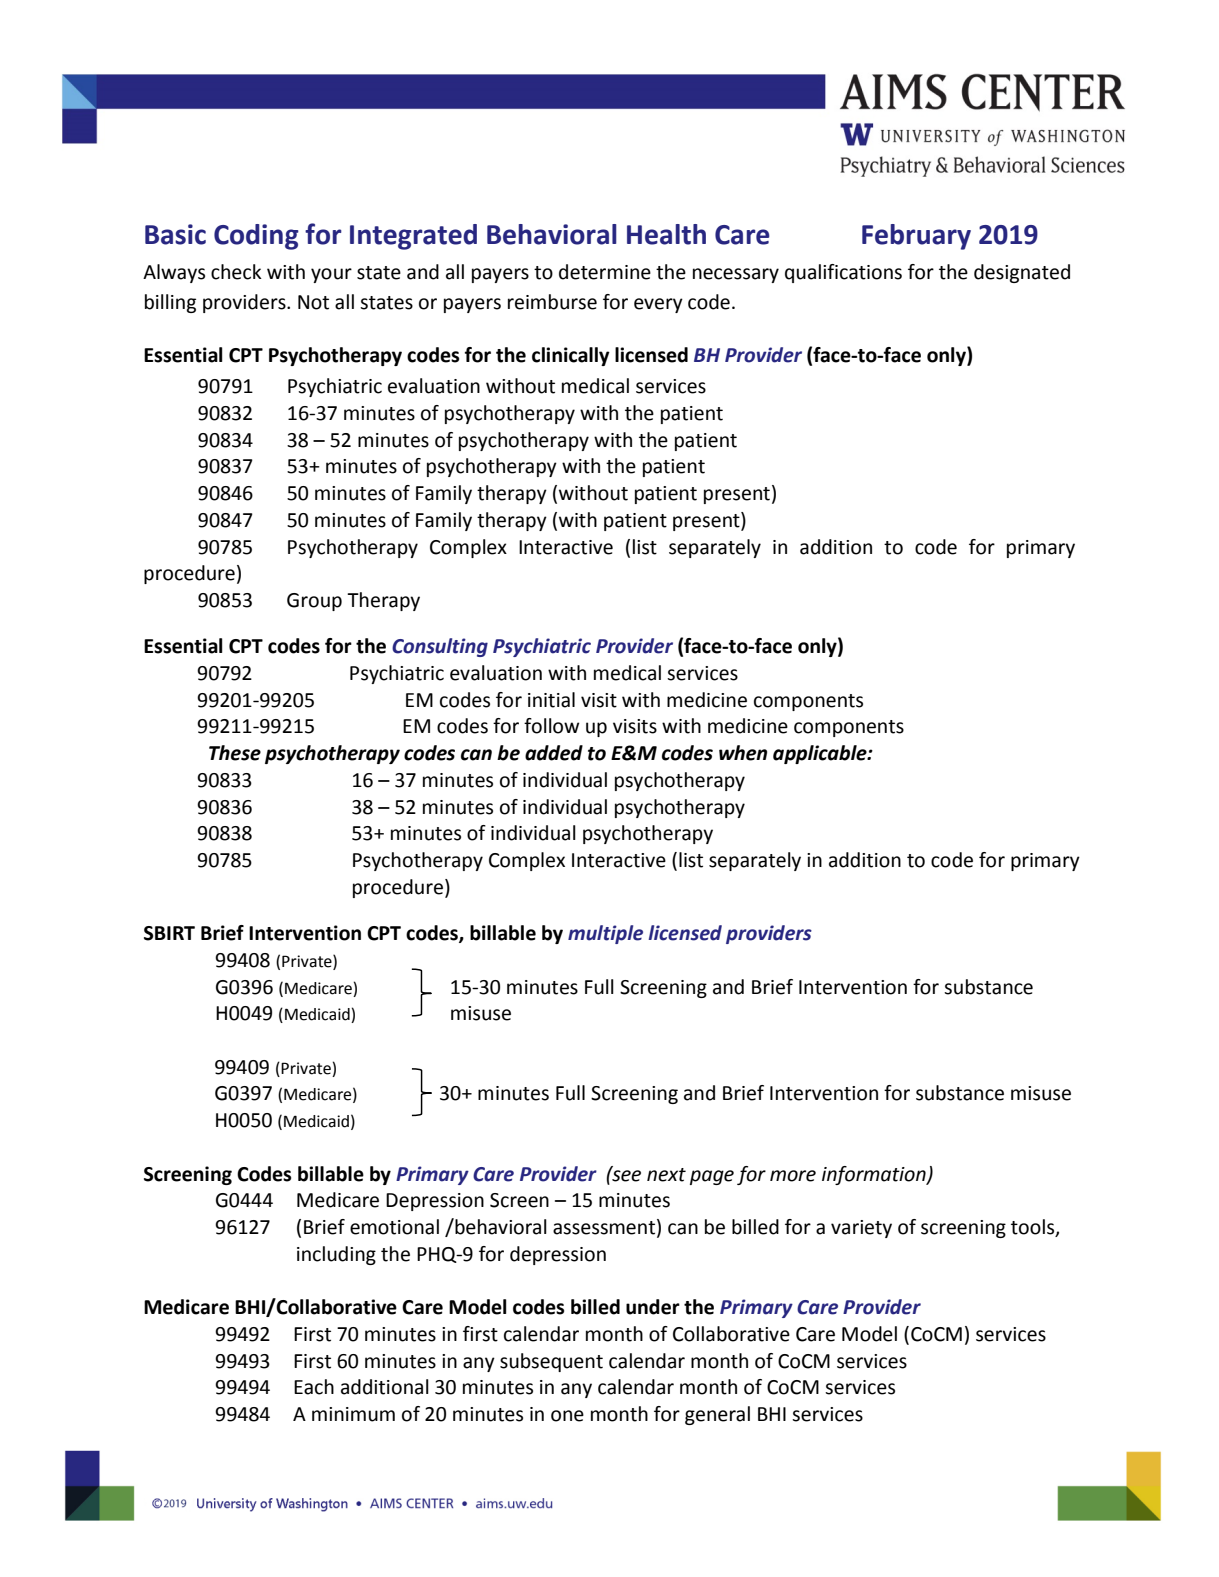 This image has height=1577, width=1219. What do you see at coordinates (440, 647) in the image?
I see `Consulting` at bounding box center [440, 647].
